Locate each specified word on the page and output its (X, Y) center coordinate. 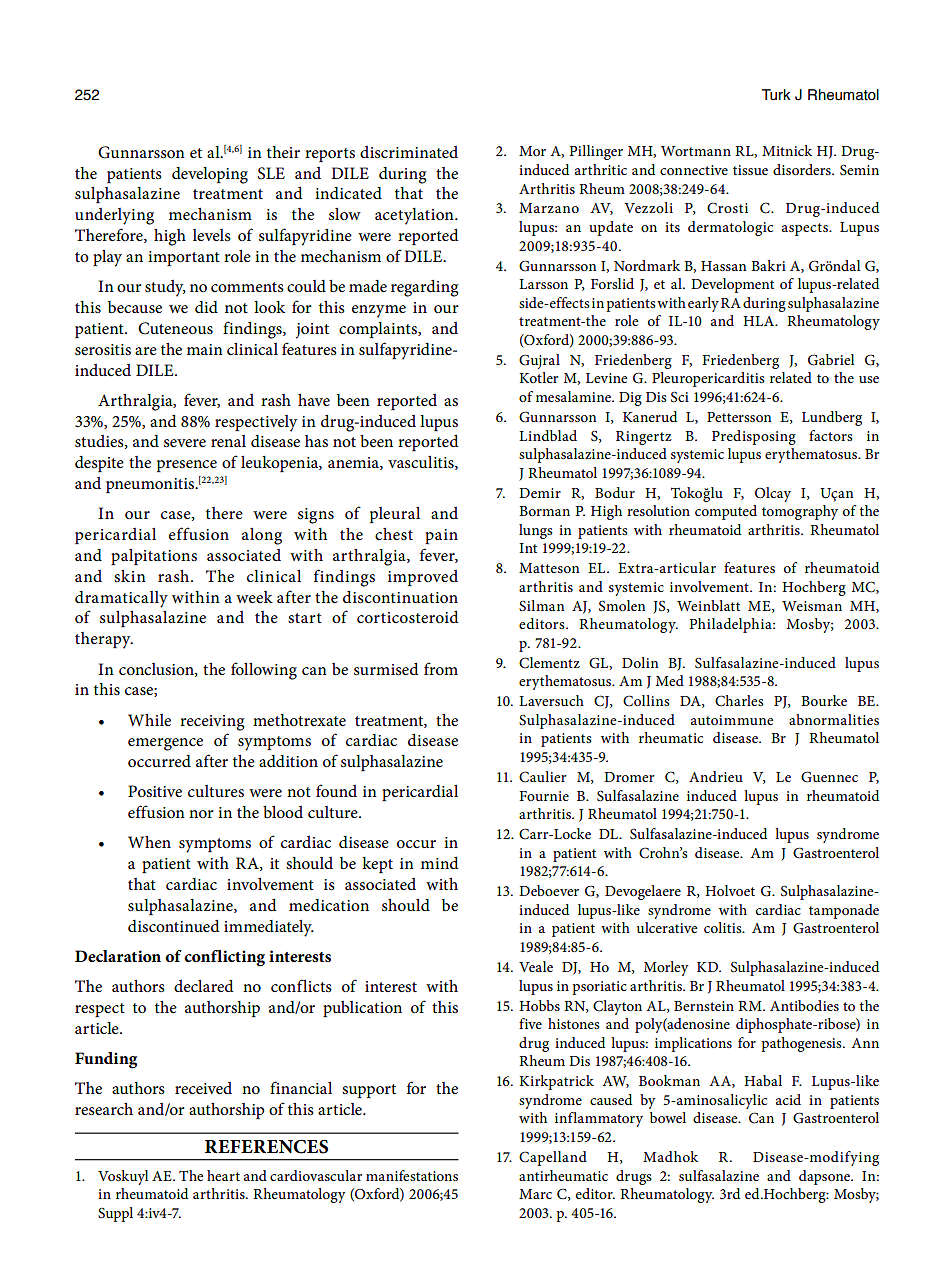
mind (439, 863)
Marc (535, 1194)
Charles (739, 701)
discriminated (409, 152)
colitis (724, 927)
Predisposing (754, 437)
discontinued (173, 926)
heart (223, 1175)
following (264, 671)
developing (210, 175)
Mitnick (787, 150)
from (441, 668)
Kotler (538, 377)
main (205, 349)
